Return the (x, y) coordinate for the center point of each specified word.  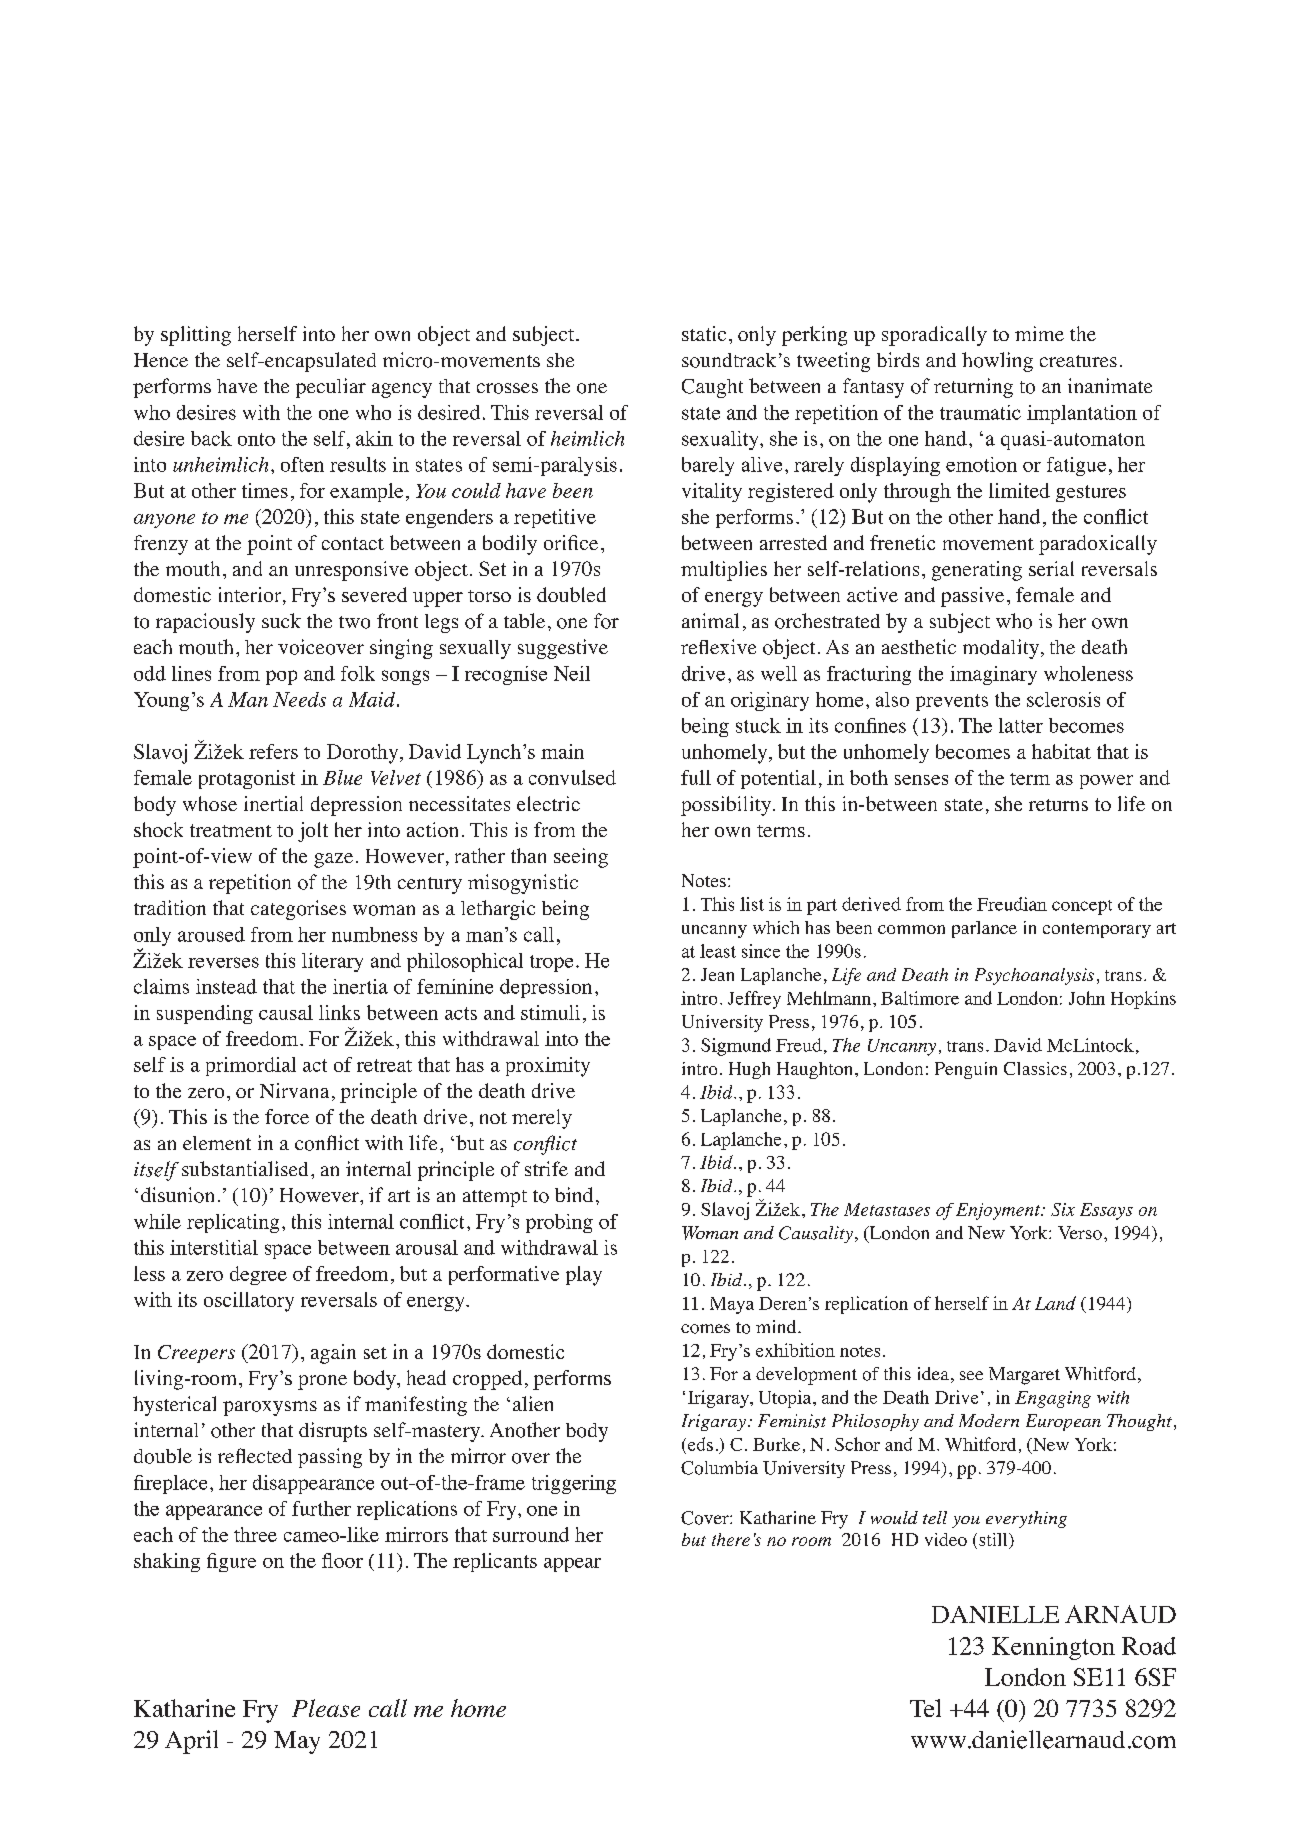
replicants (495, 1562)
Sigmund (736, 1047)
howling (997, 362)
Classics (1035, 1068)
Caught (712, 388)
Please (326, 1708)
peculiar (331, 388)
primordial (251, 1066)
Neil (572, 673)
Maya (732, 1305)
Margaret (1024, 1376)
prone (322, 1382)
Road (1149, 1646)
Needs (299, 699)
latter (1021, 725)
